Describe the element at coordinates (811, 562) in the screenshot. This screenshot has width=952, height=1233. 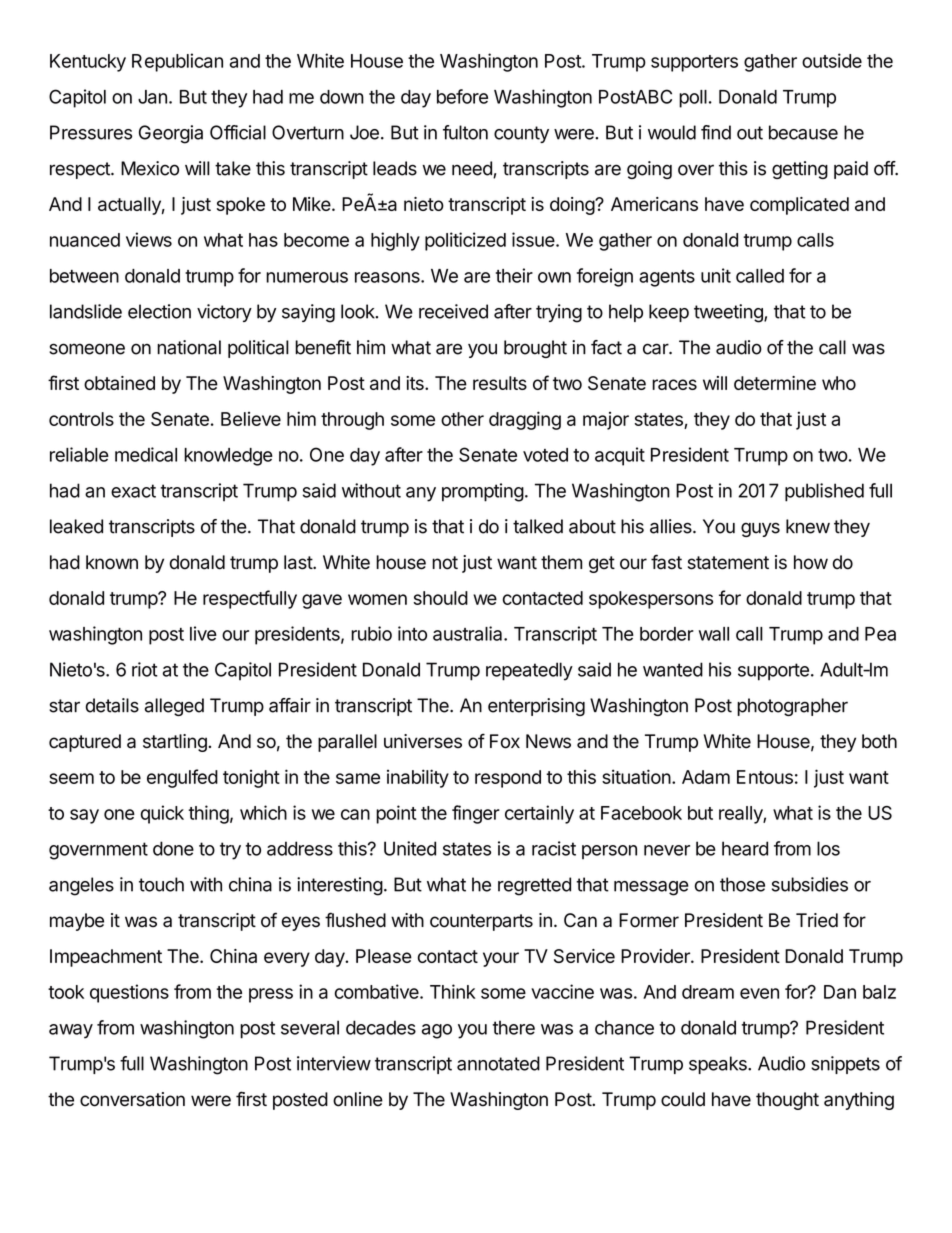
I see `how` at that location.
